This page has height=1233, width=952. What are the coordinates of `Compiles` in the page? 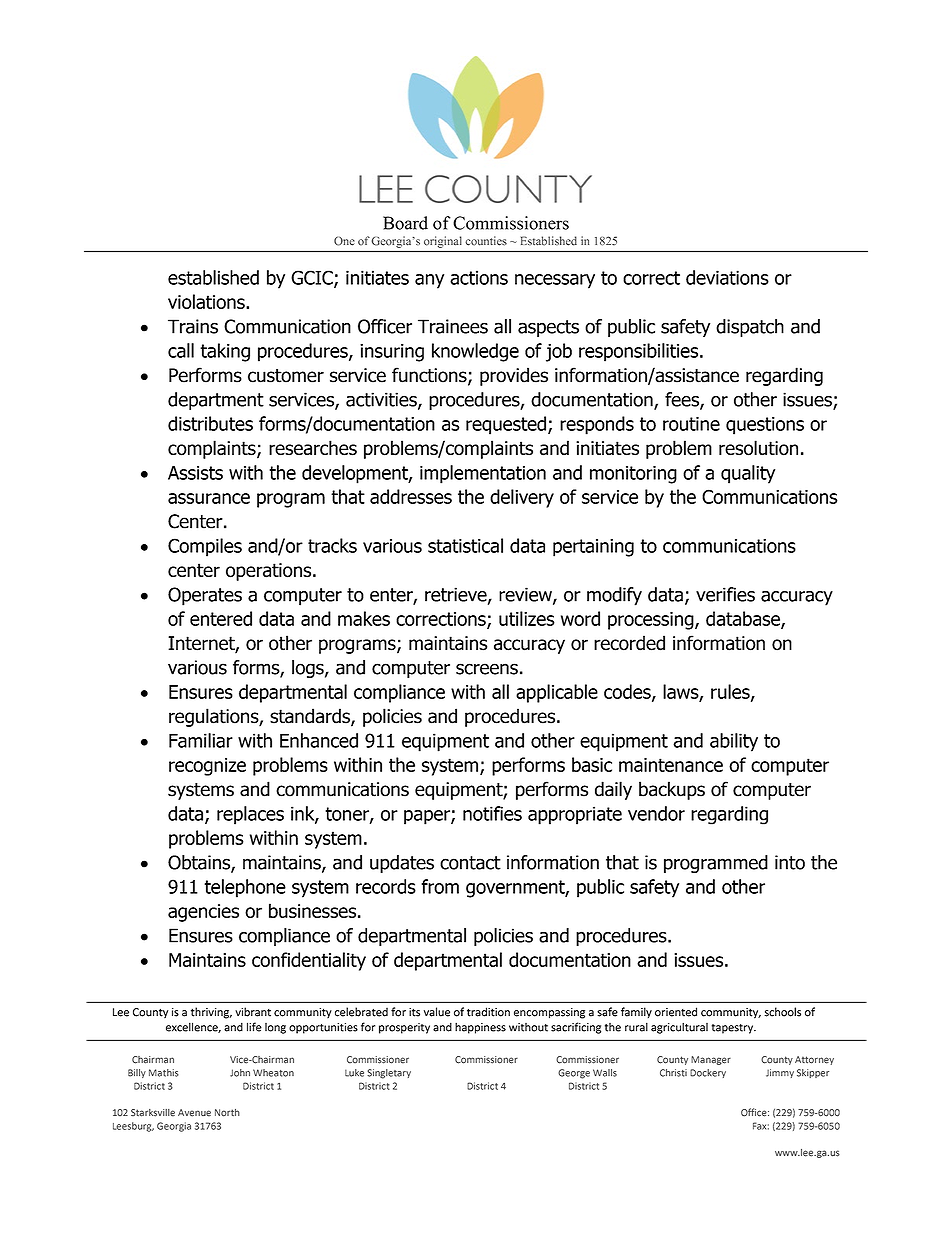 It's located at (205, 547).
